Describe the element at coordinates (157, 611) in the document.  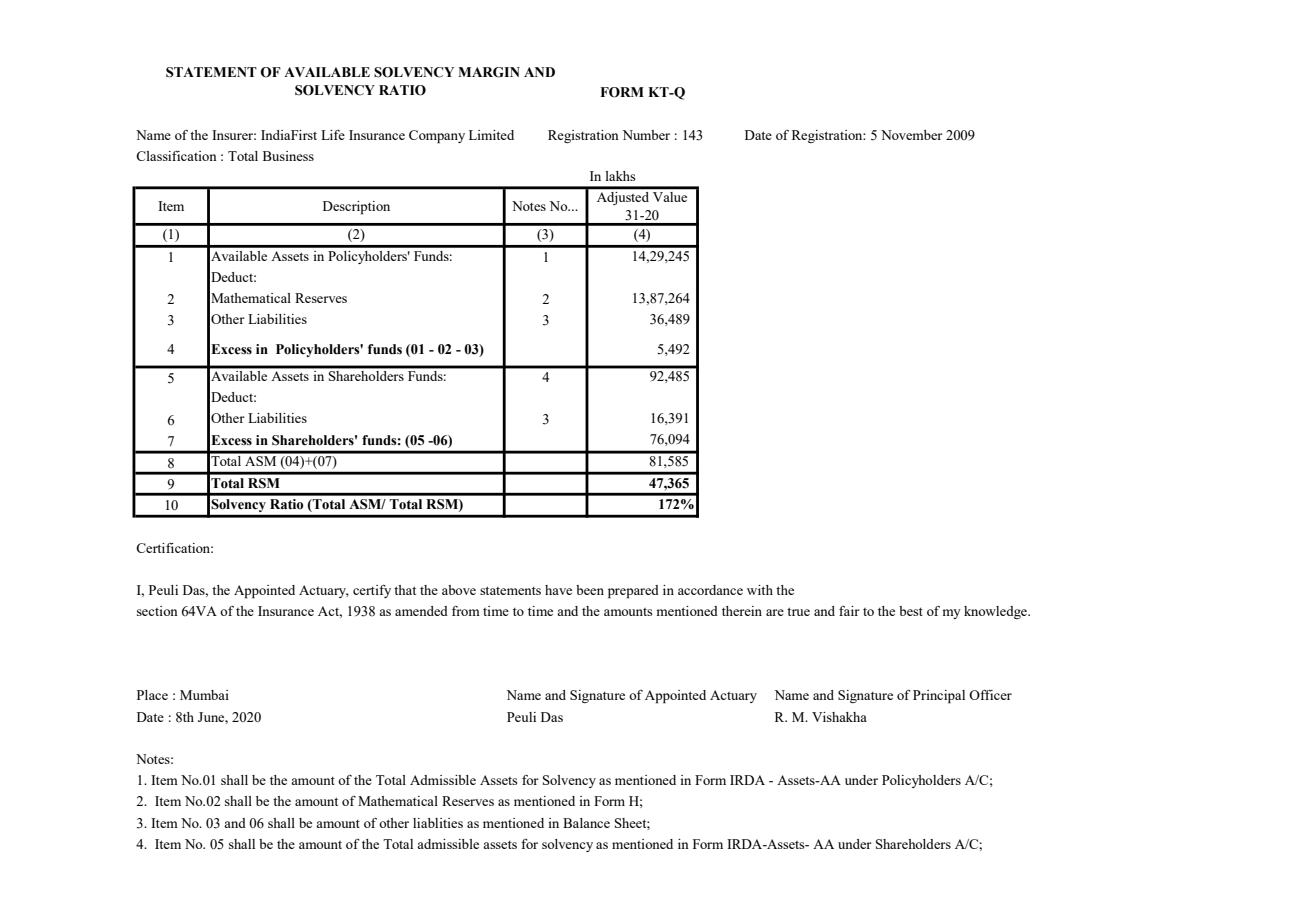
I see `section` at that location.
